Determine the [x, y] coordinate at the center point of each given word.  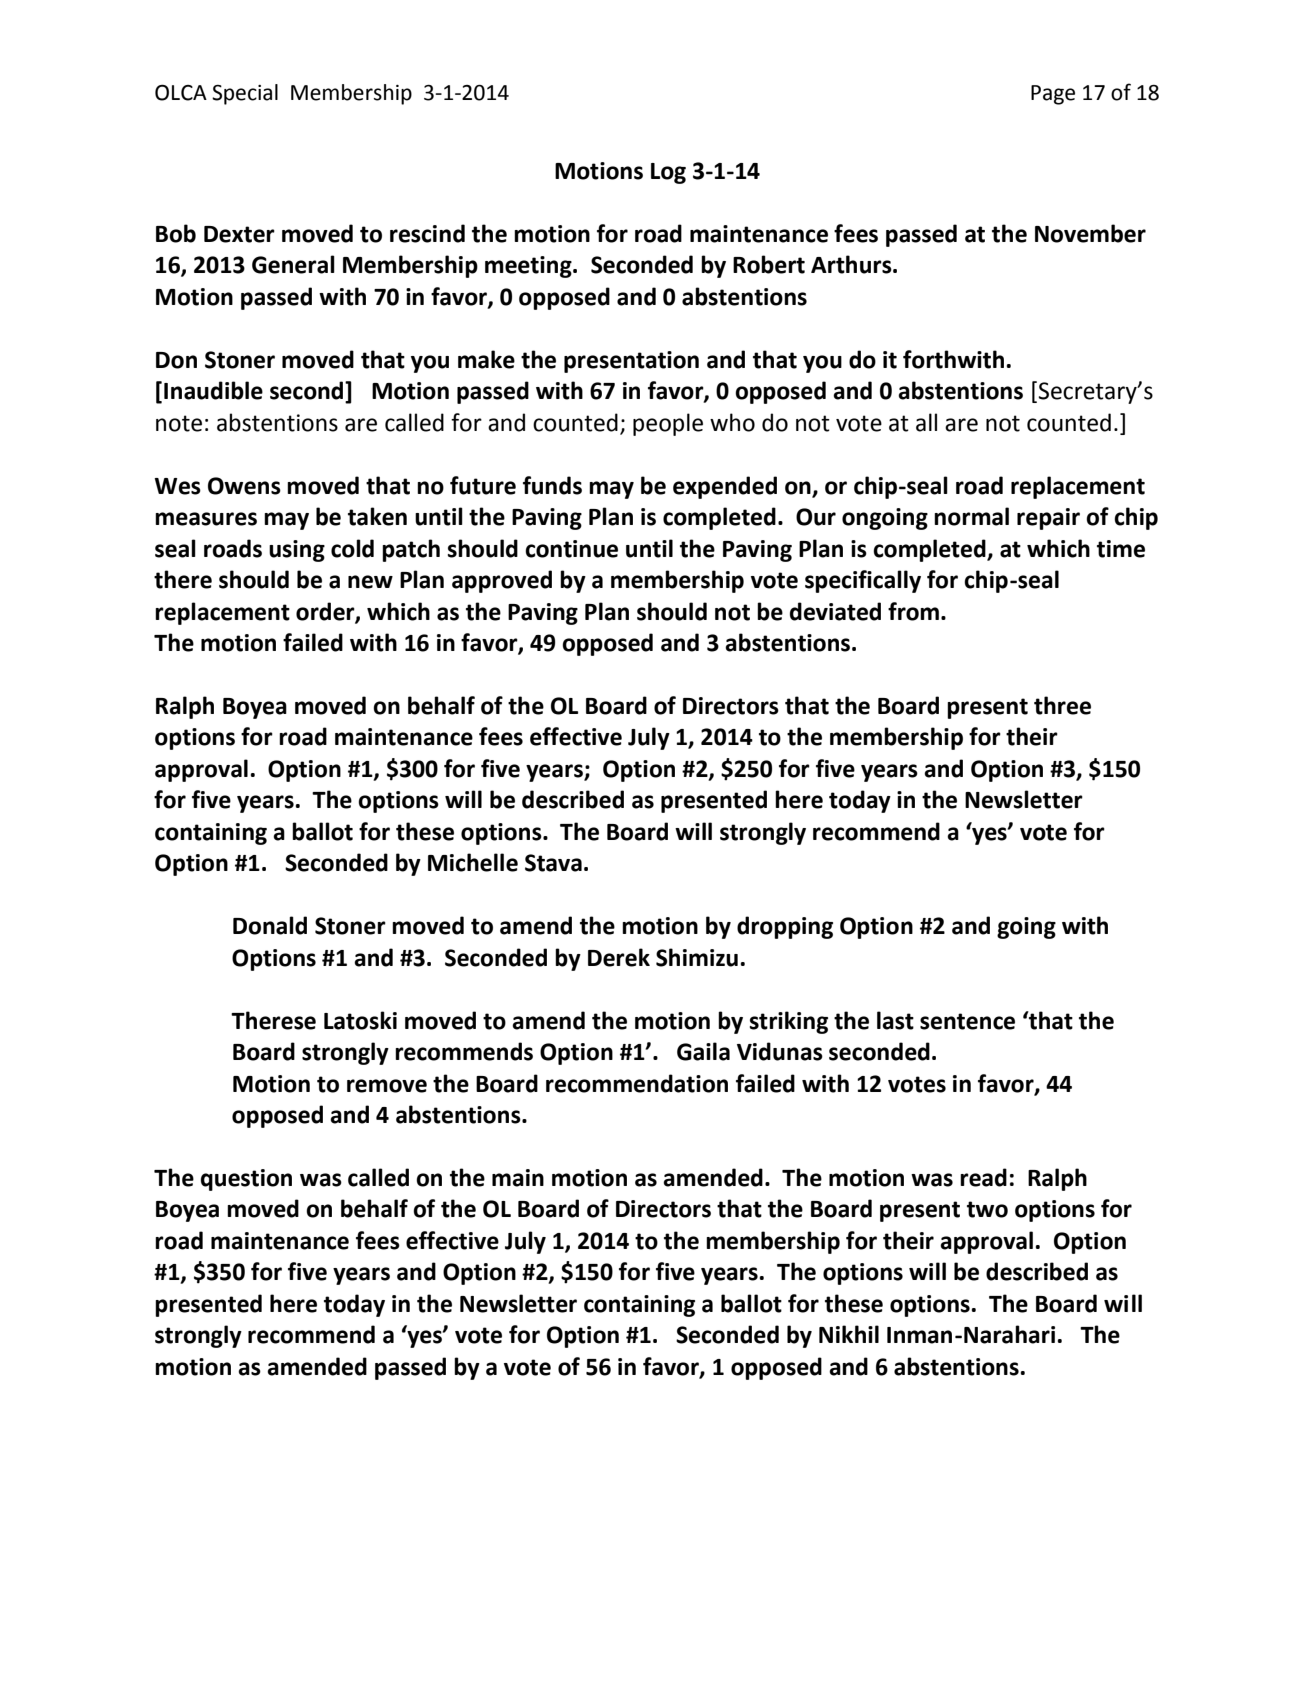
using [297, 551]
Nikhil [849, 1334]
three [1062, 705]
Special [245, 94]
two [987, 1209]
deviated [835, 611]
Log [668, 173]
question [246, 1180]
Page [1053, 95]
